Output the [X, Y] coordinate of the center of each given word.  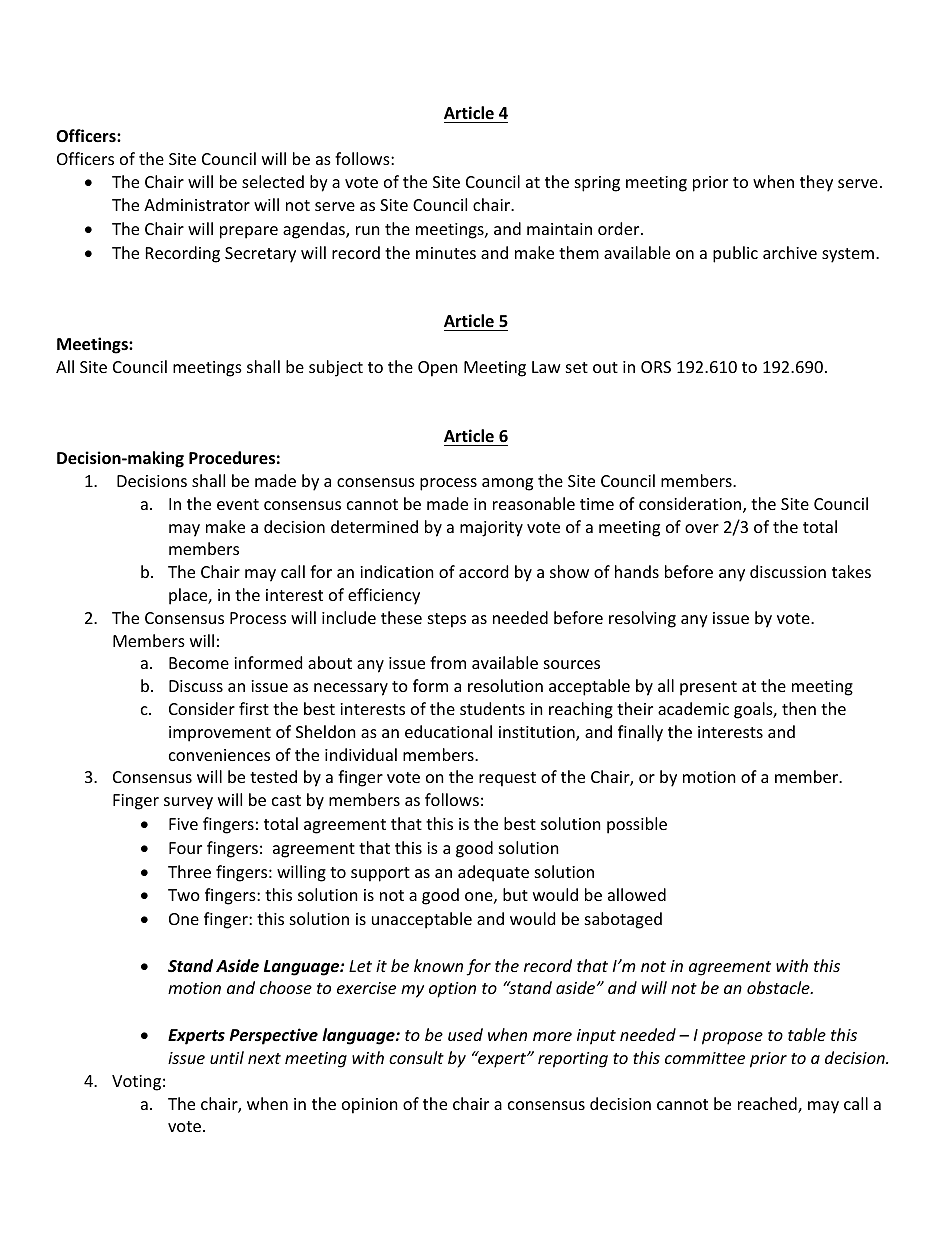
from [448, 662]
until [227, 1057]
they [816, 183]
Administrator [197, 204]
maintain [559, 229]
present [708, 688]
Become [199, 663]
